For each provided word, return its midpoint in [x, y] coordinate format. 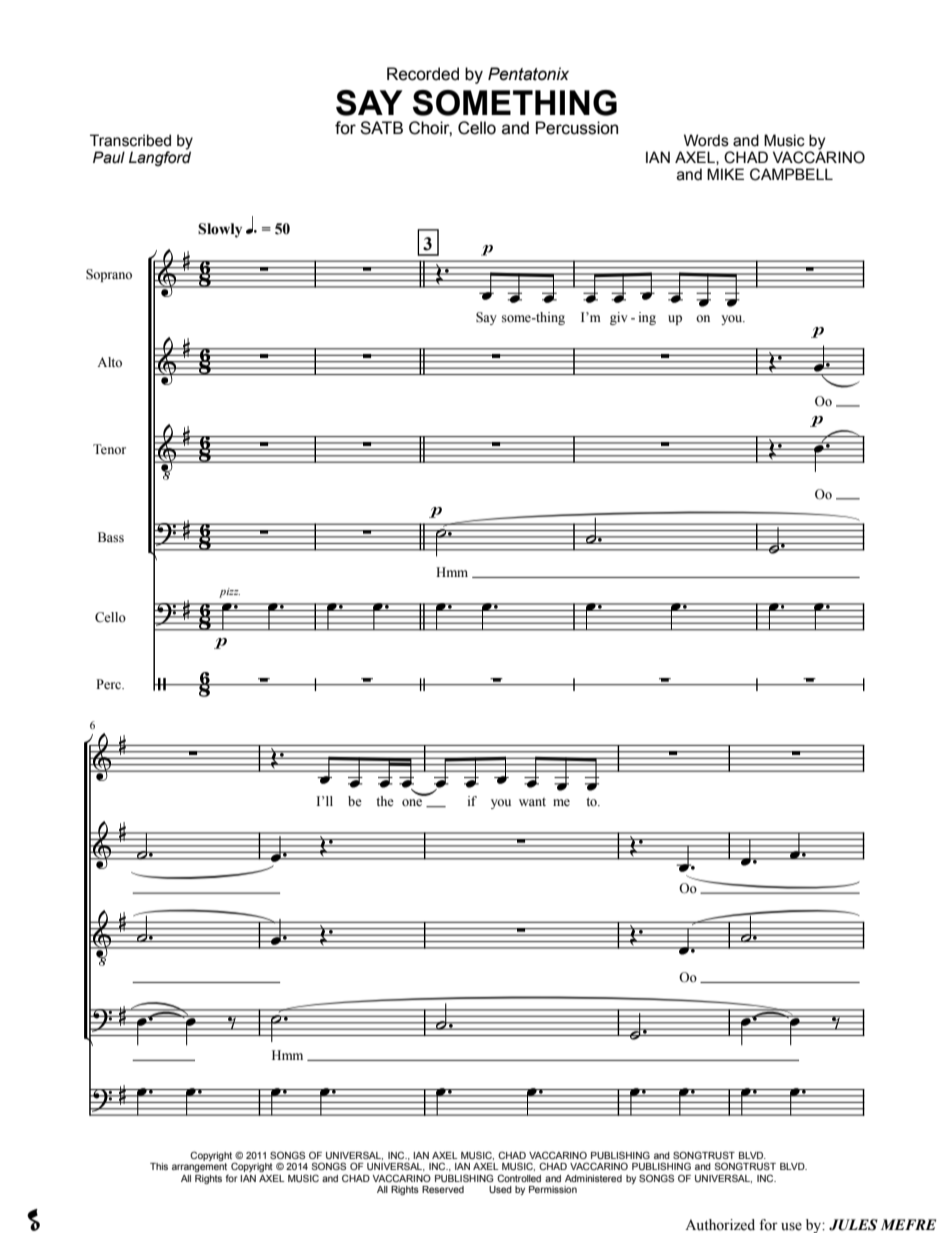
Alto [109, 362]
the [385, 801]
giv [619, 318]
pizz [229, 593]
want [532, 802]
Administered [593, 1178]
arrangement [200, 1169]
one [412, 803]
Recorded [423, 74]
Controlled [519, 1178]
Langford [160, 157]
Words [706, 140]
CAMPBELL [791, 174]
